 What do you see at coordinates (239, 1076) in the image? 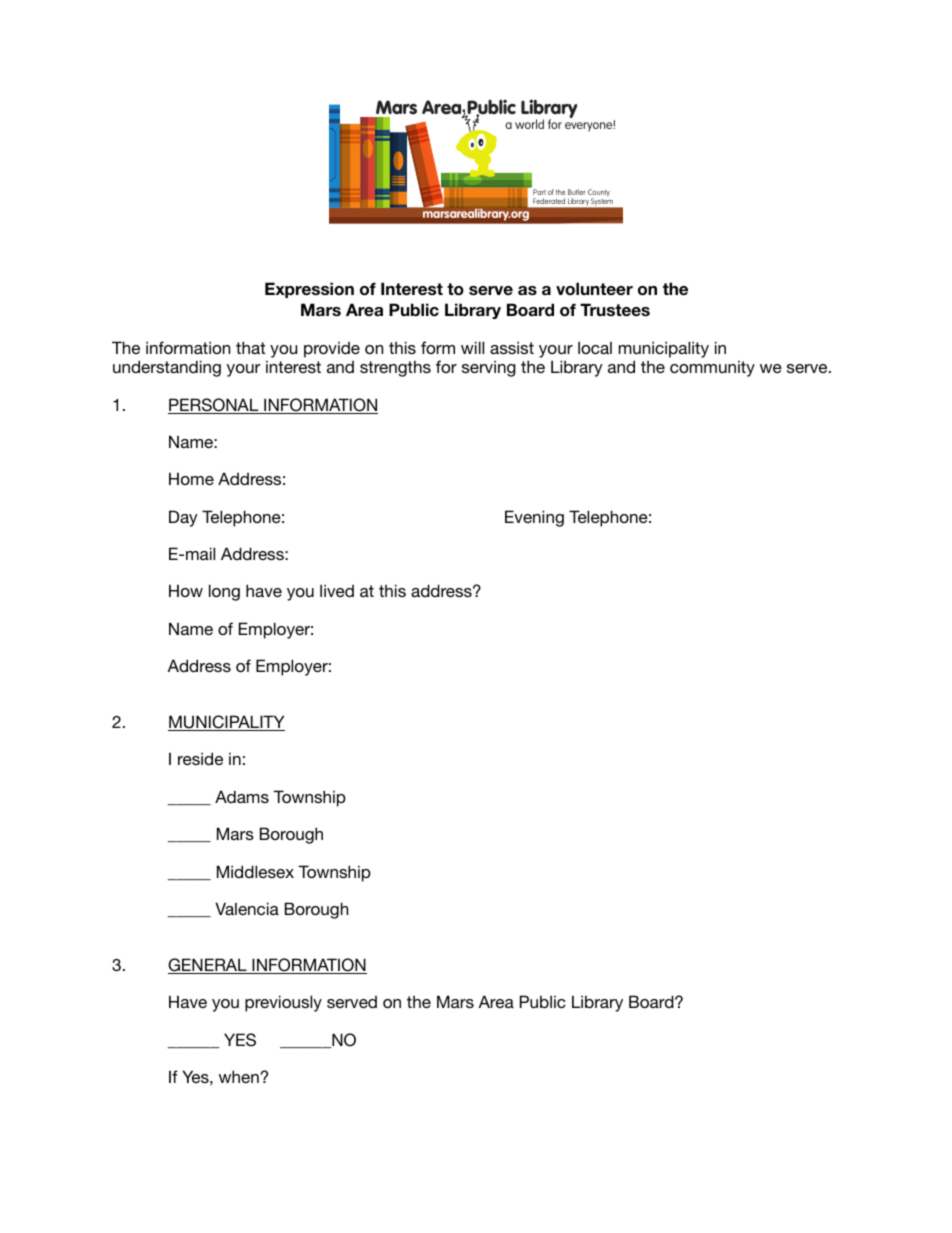
I see `when` at bounding box center [239, 1076].
